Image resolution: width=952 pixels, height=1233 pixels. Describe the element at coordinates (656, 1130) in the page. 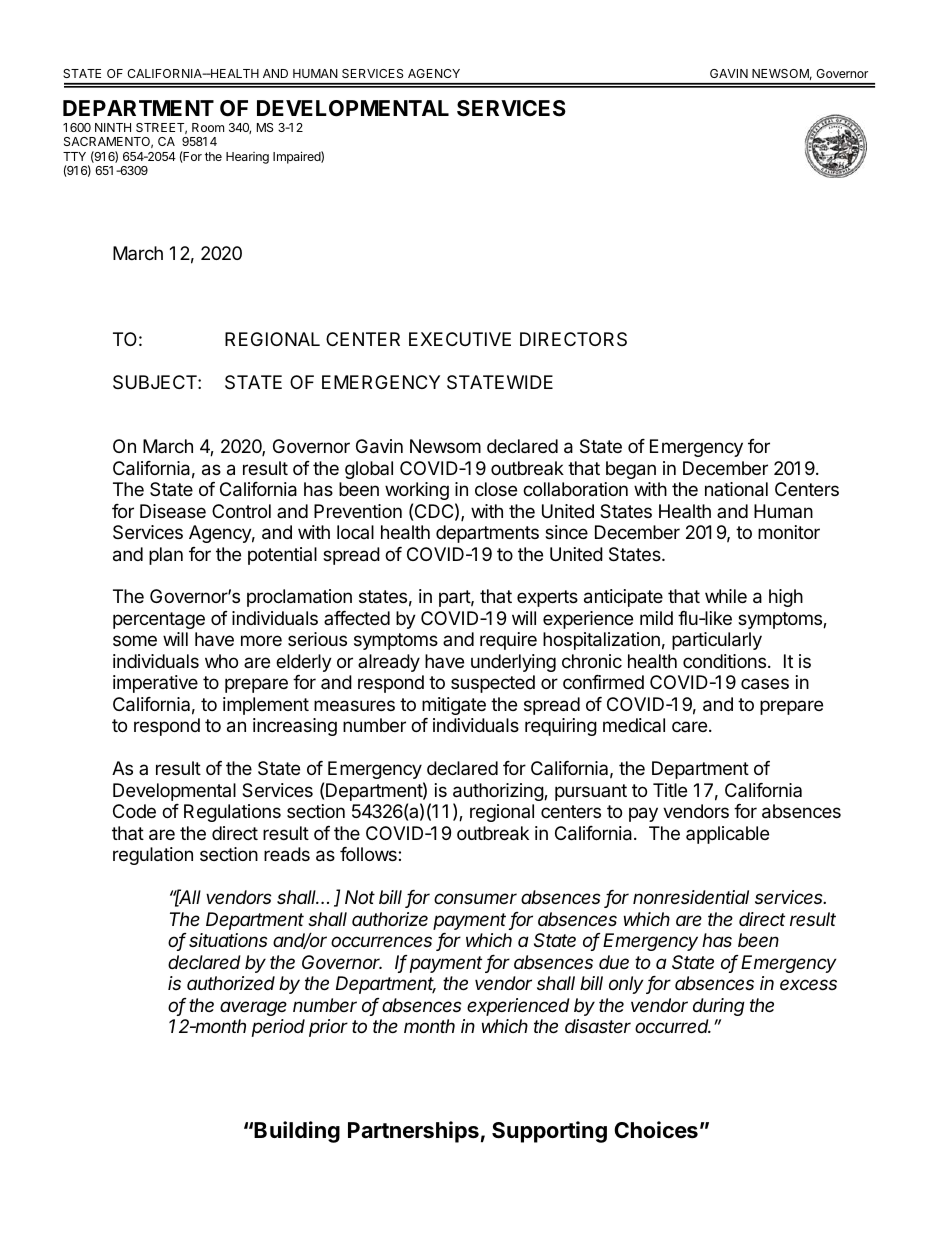

I see `Choices` at that location.
